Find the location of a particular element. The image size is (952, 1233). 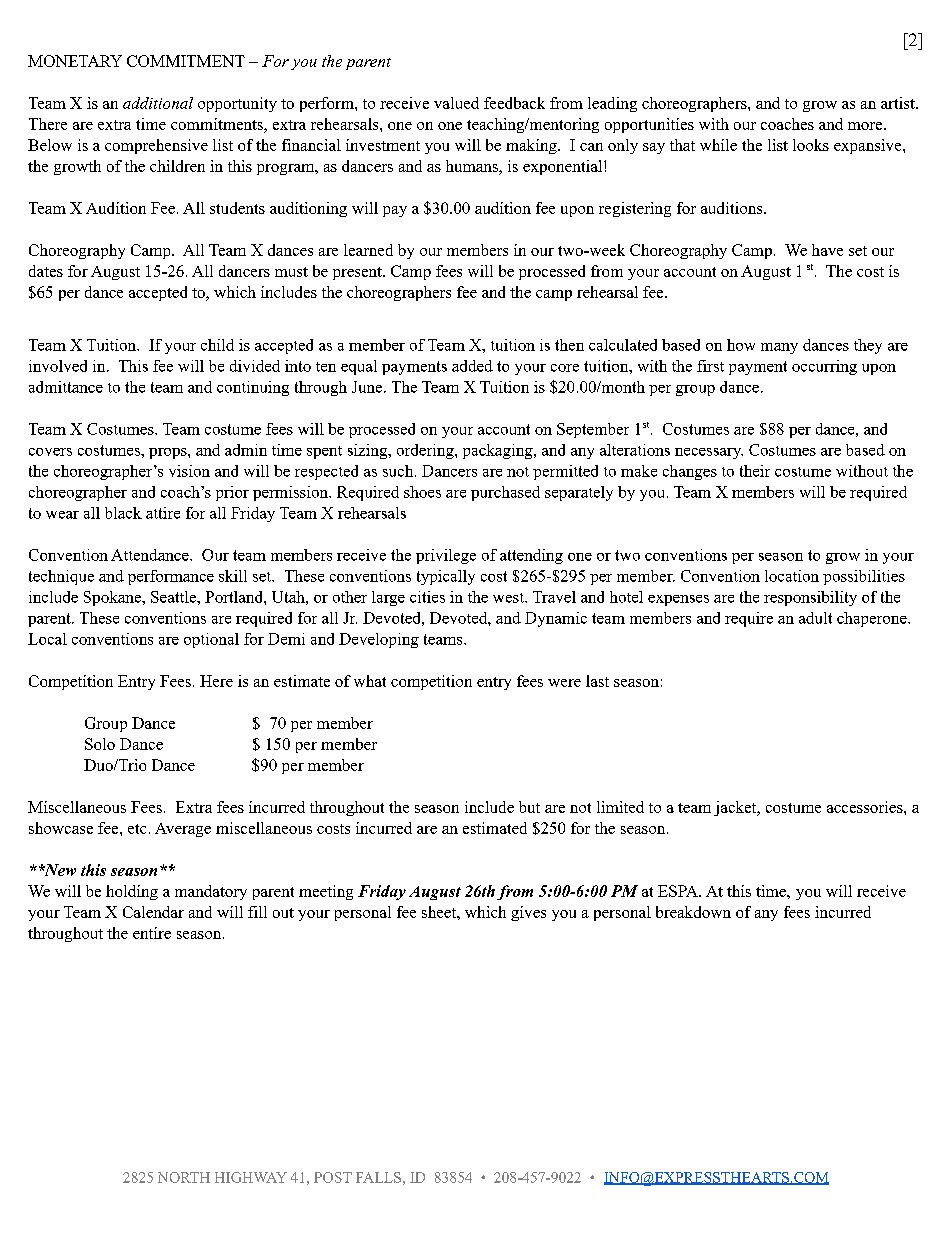

ESPA is located at coordinates (679, 891).
